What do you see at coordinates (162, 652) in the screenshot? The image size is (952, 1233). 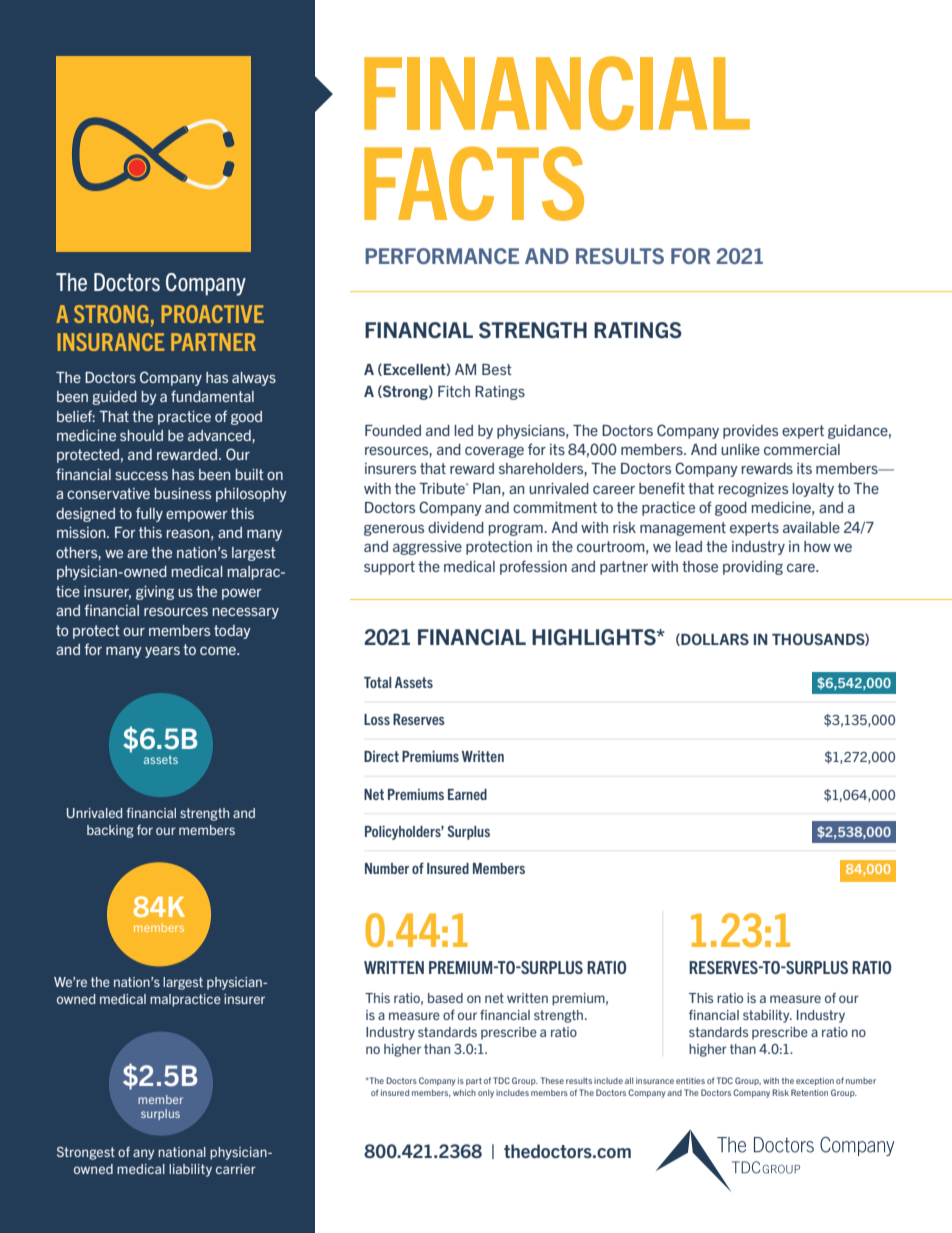 I see `years` at bounding box center [162, 652].
